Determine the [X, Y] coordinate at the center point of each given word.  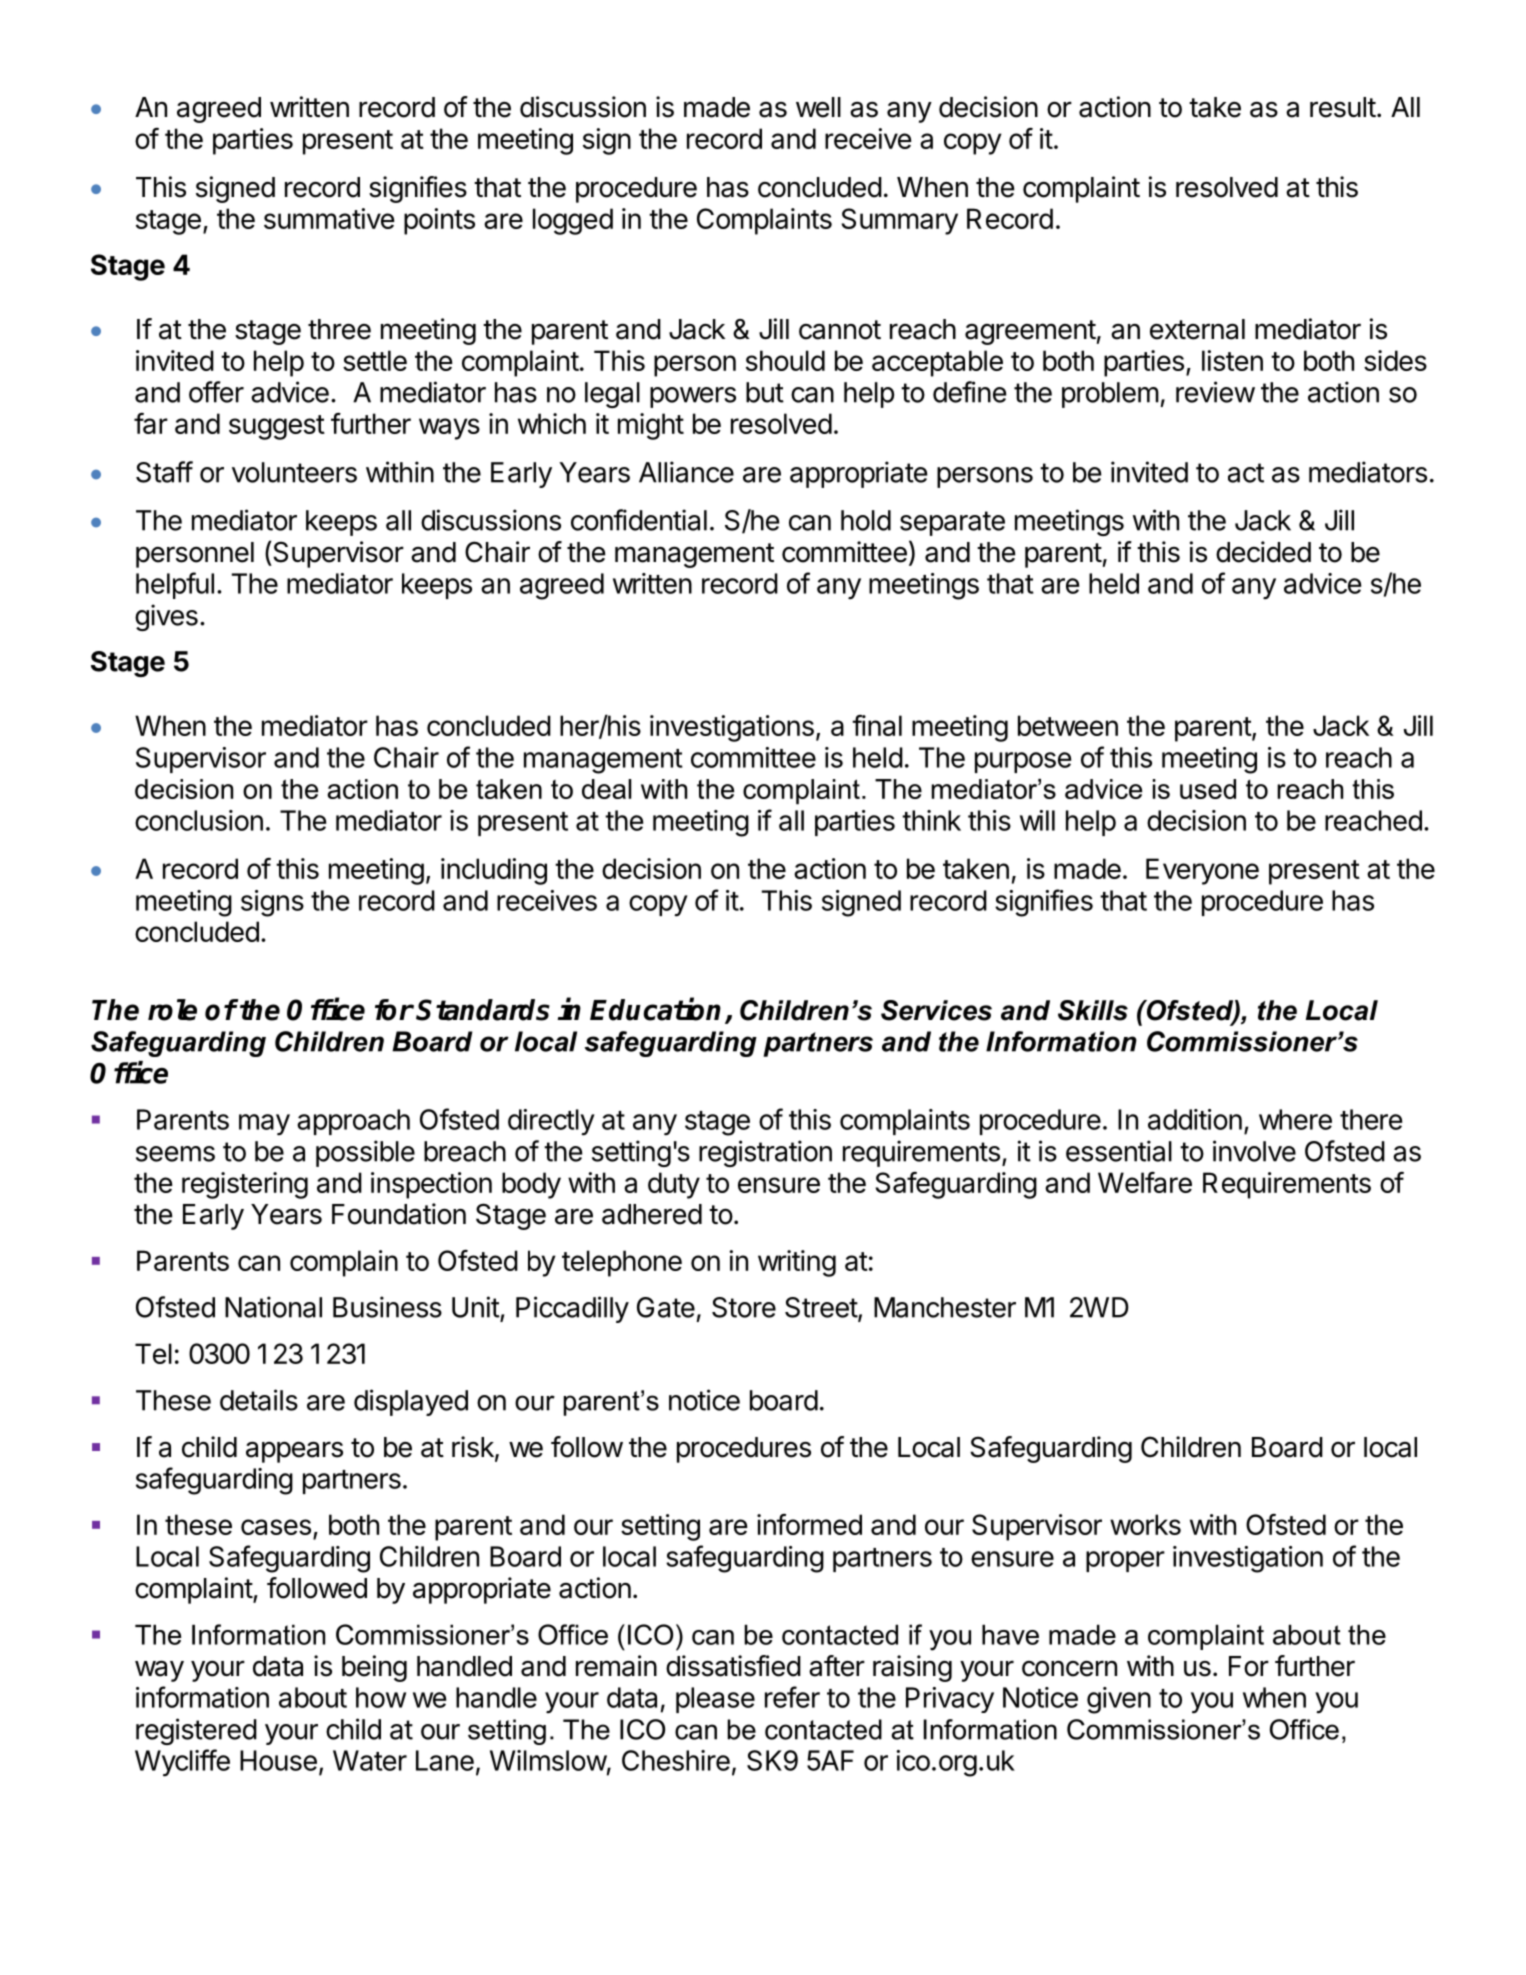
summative [329, 218]
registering [245, 1185]
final [877, 725]
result [1343, 107]
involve [1254, 1151]
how [381, 1697]
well [818, 107]
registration [765, 1153]
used [1208, 789]
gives [166, 617]
